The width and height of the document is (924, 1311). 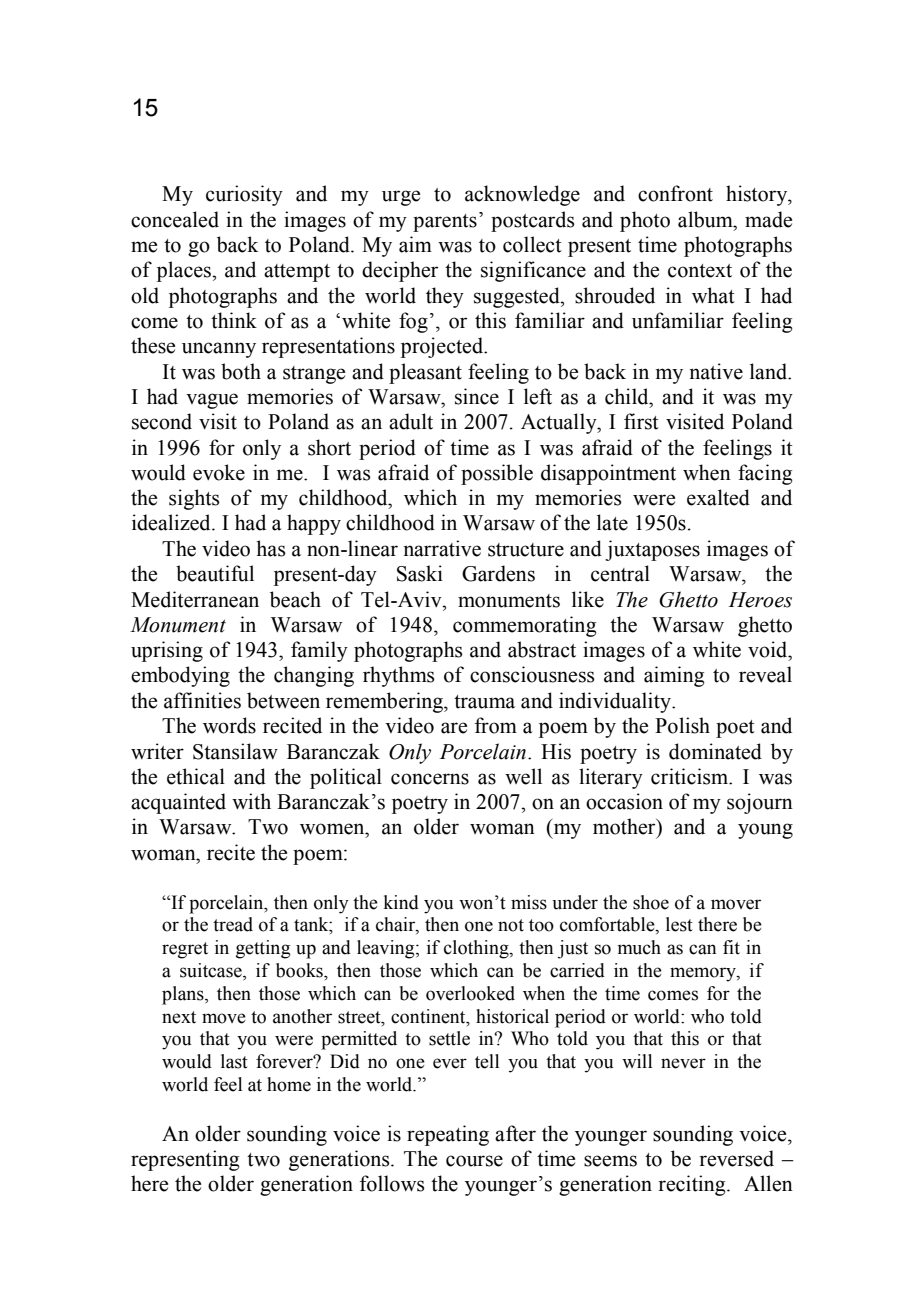 I want to click on parents, so click(x=445, y=223).
